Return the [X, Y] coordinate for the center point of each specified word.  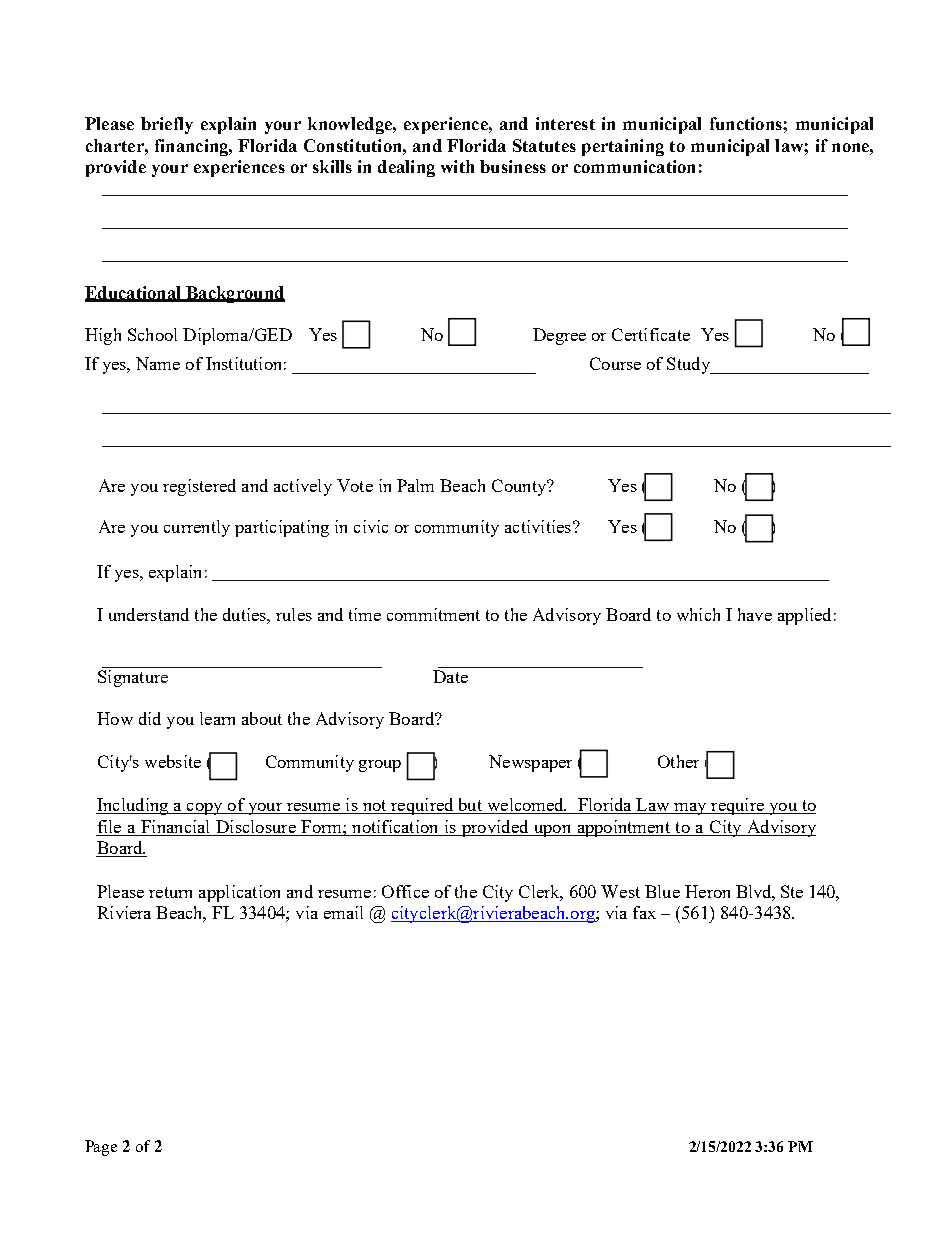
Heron [707, 891]
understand [149, 614]
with [457, 166]
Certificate [651, 334]
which [698, 614]
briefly [167, 125]
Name [158, 363]
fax [644, 912]
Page [101, 1148]
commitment [433, 614]
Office [405, 891]
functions [747, 123]
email [343, 912]
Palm [415, 485]
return [170, 892]
